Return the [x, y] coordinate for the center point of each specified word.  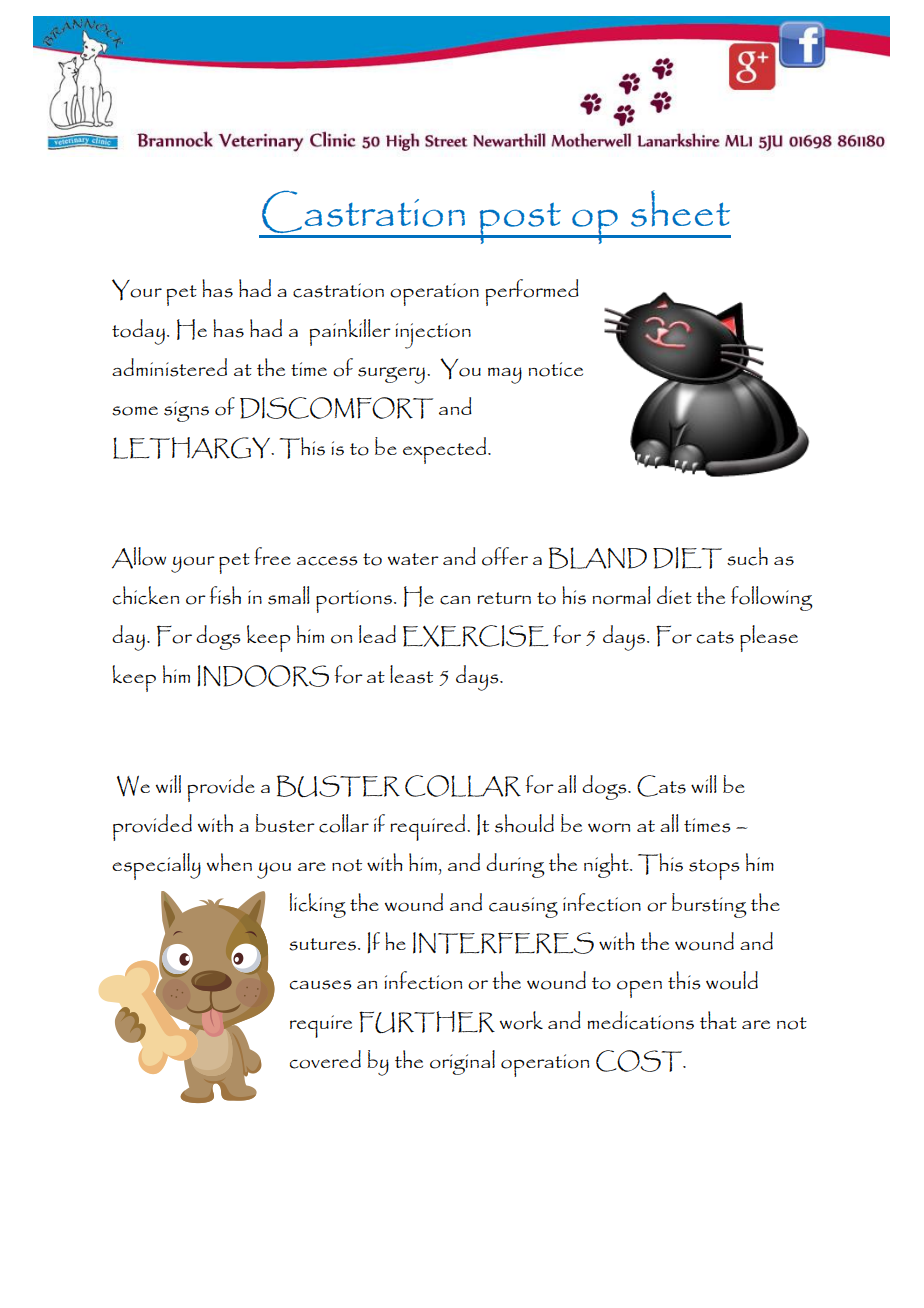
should [524, 823]
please [769, 638]
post [520, 223]
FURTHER [427, 1022]
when [229, 862]
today [138, 332]
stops [714, 869]
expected [446, 450]
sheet [680, 208]
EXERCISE [475, 636]
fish [225, 595]
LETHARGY [193, 448]
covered [325, 1059]
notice [556, 369]
